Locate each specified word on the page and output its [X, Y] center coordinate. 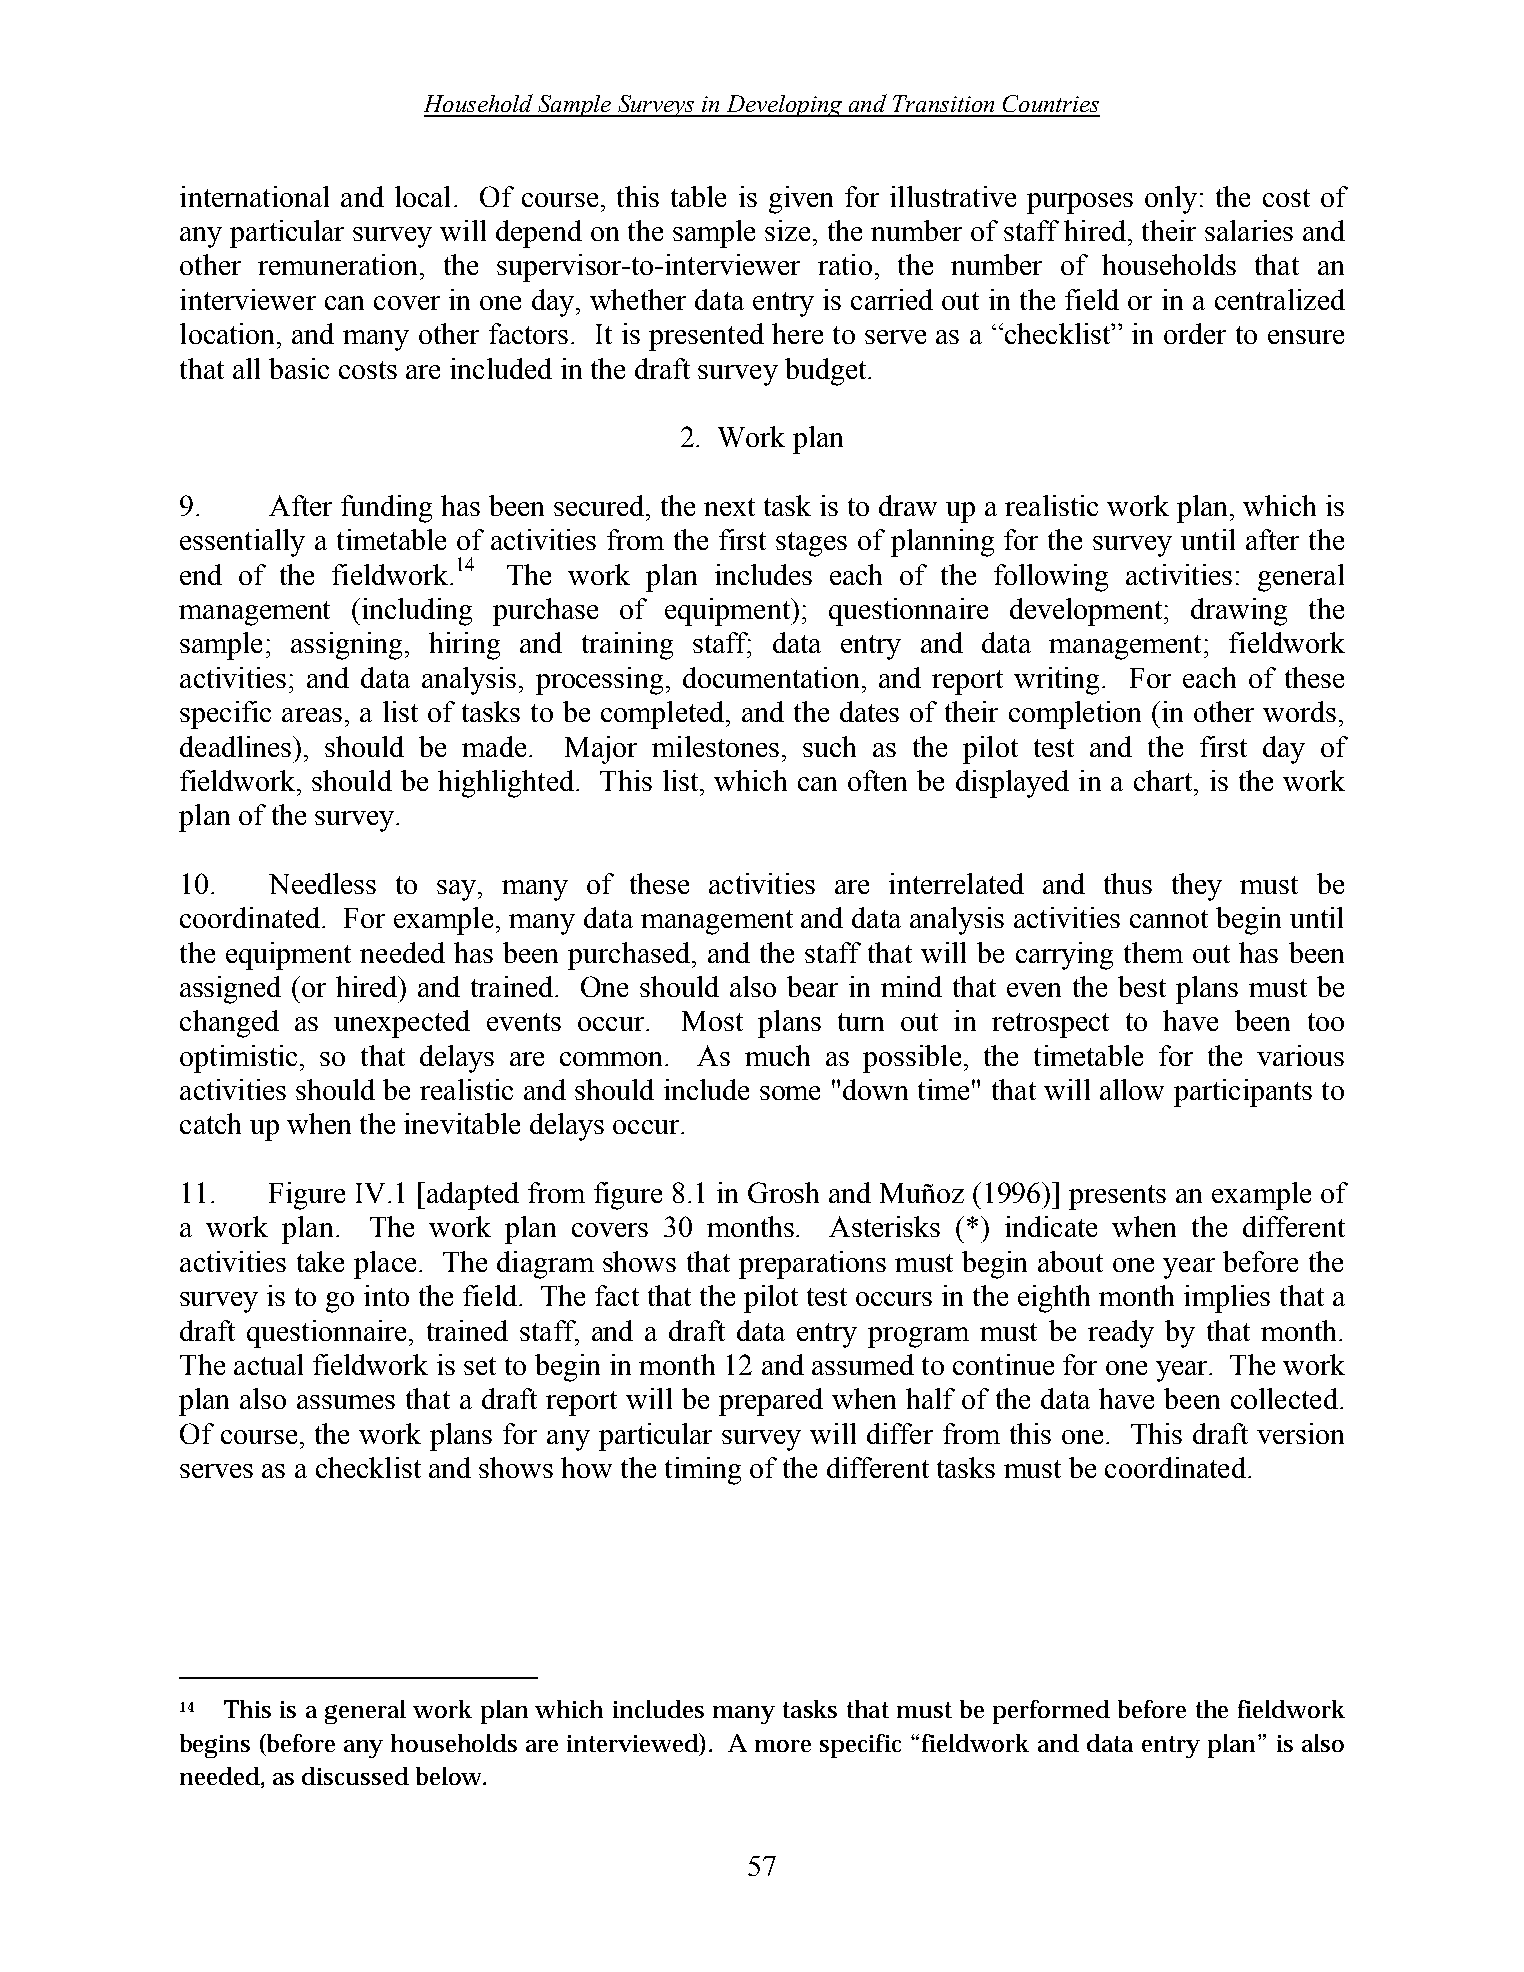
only [1171, 200]
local [422, 196]
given [801, 200]
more [783, 1746]
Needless [322, 883]
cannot [1169, 919]
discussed [355, 1776]
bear [812, 986]
